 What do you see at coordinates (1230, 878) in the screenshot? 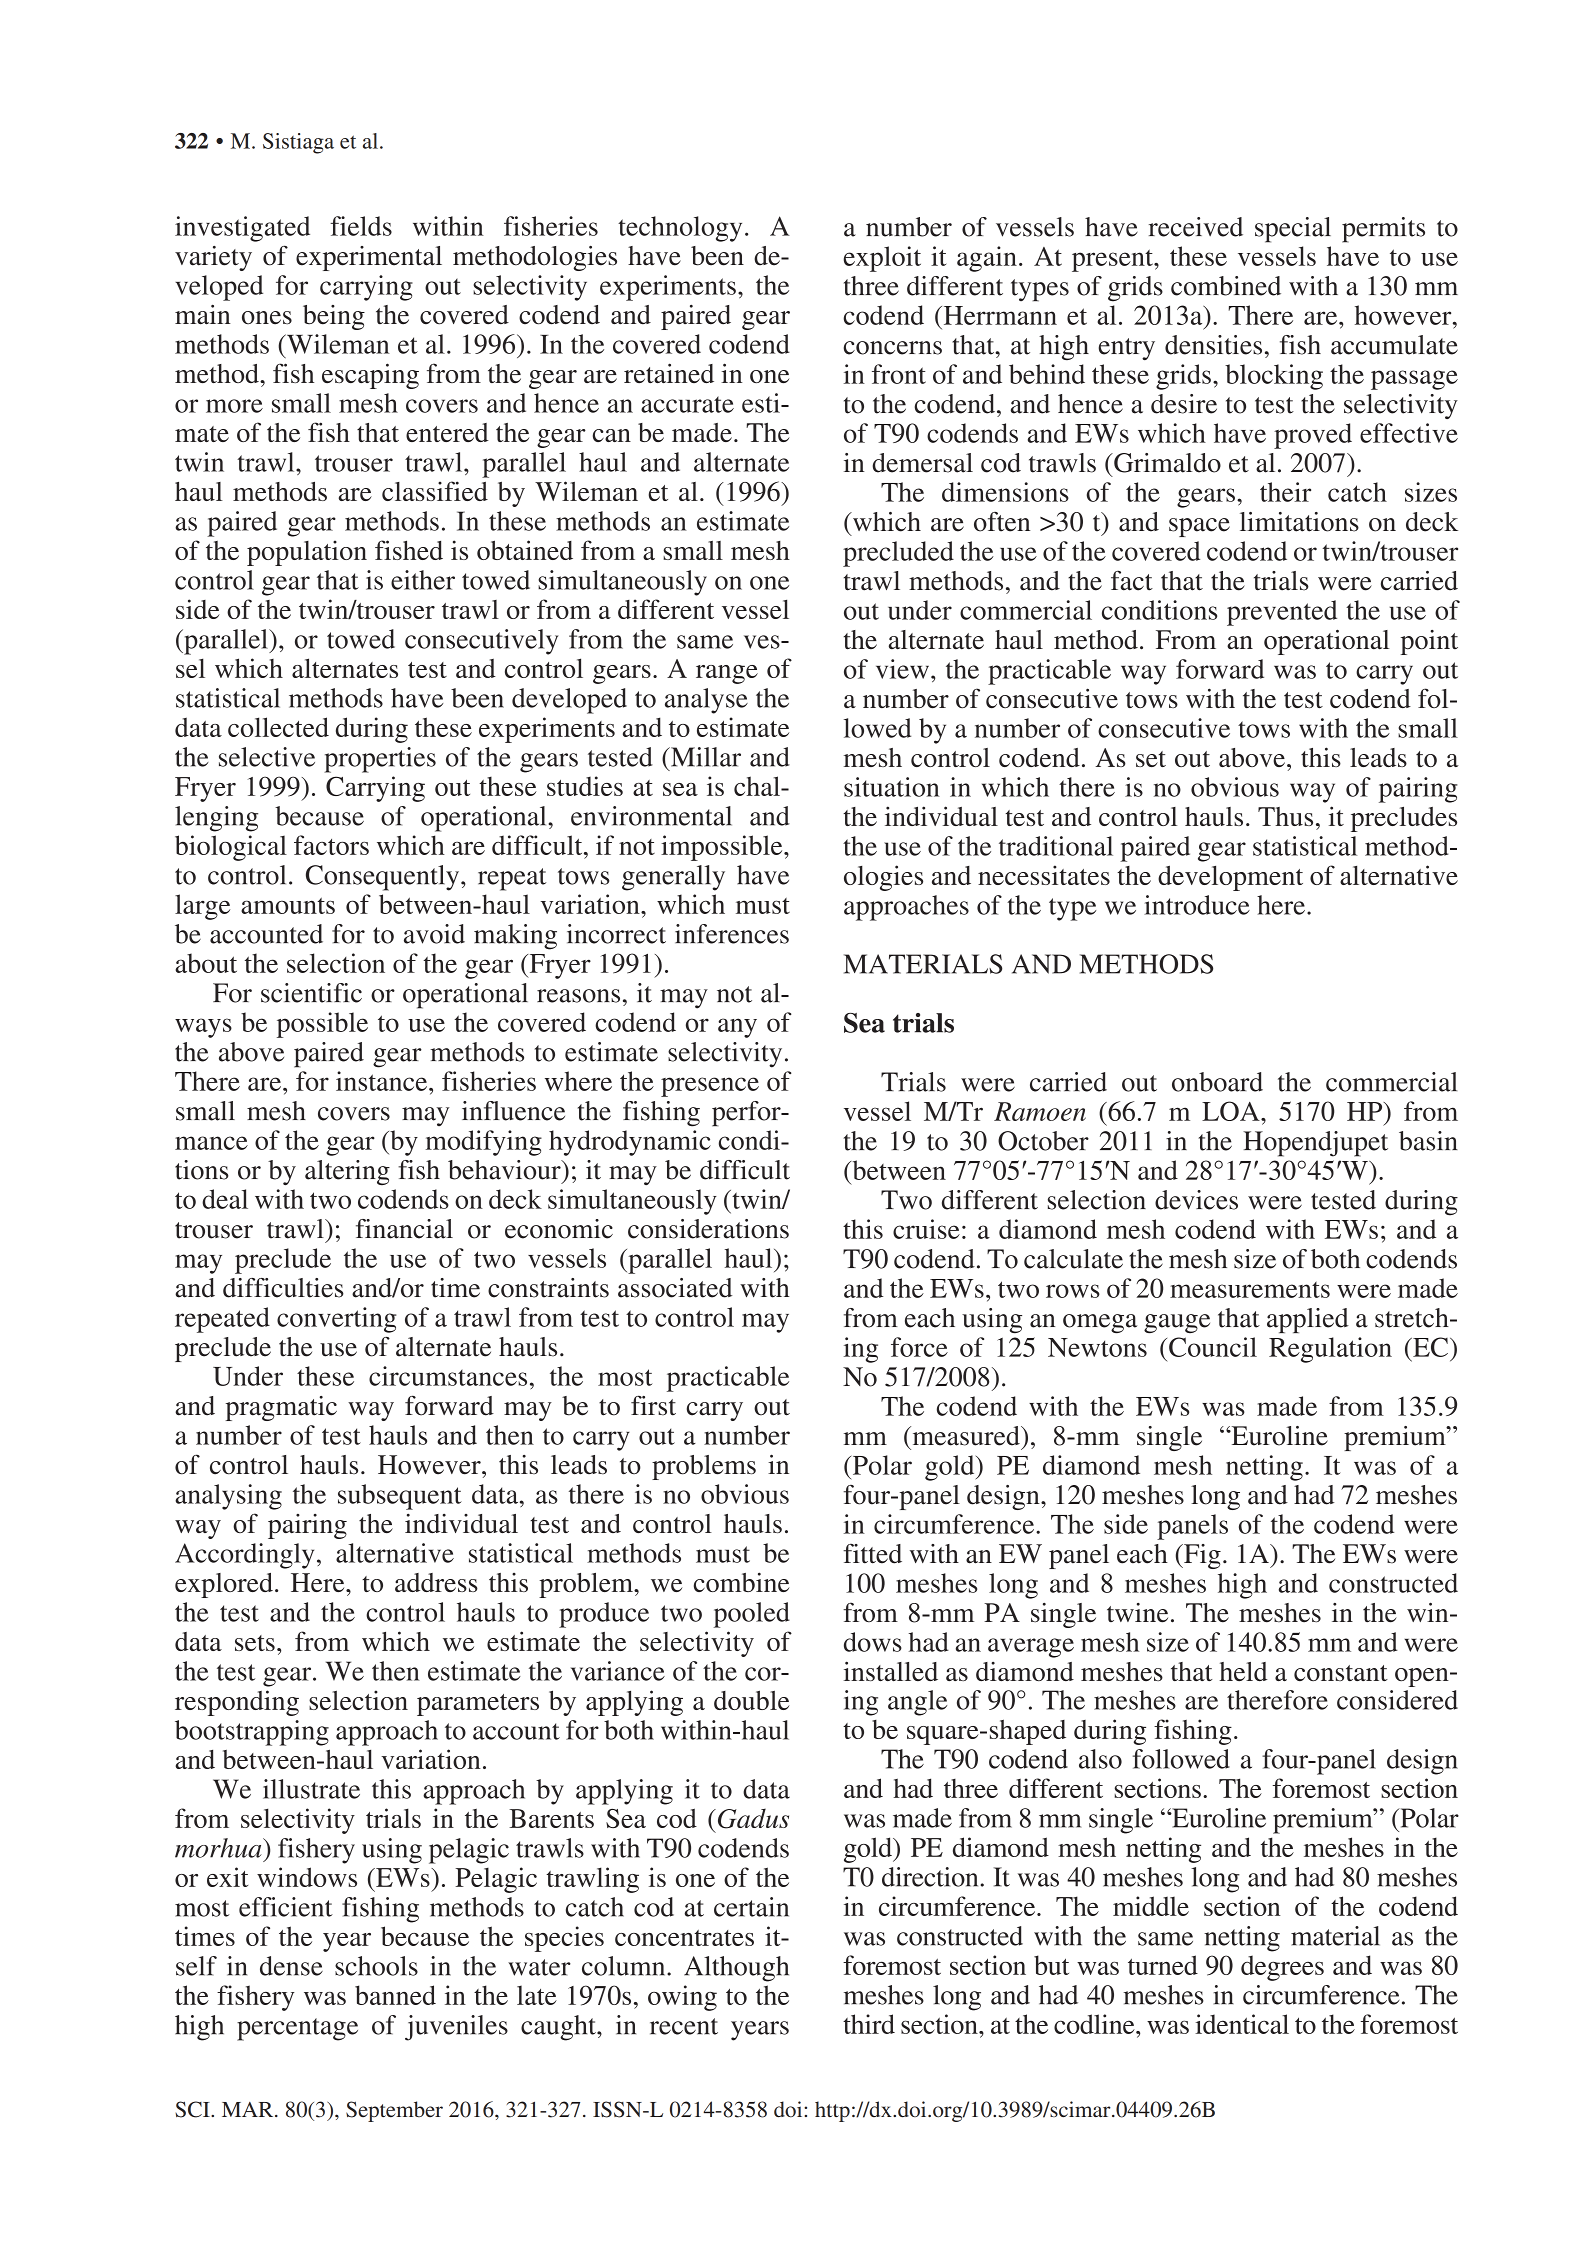
I see `development` at bounding box center [1230, 878].
